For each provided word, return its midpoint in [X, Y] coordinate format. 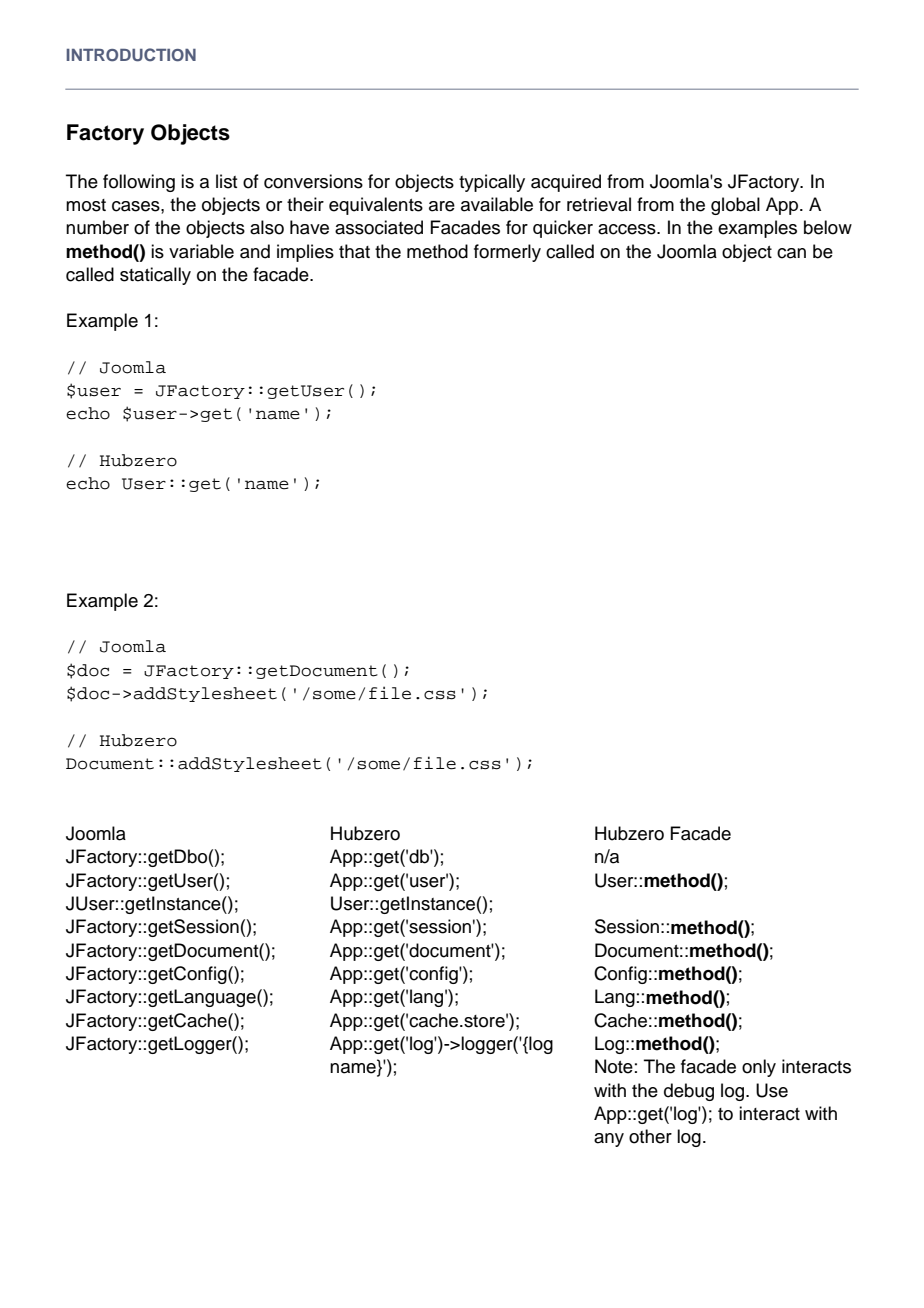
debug [689, 1092]
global [735, 206]
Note [614, 1066]
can [791, 253]
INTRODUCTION [131, 55]
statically [155, 276]
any [609, 1140]
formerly [507, 253]
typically [492, 183]
